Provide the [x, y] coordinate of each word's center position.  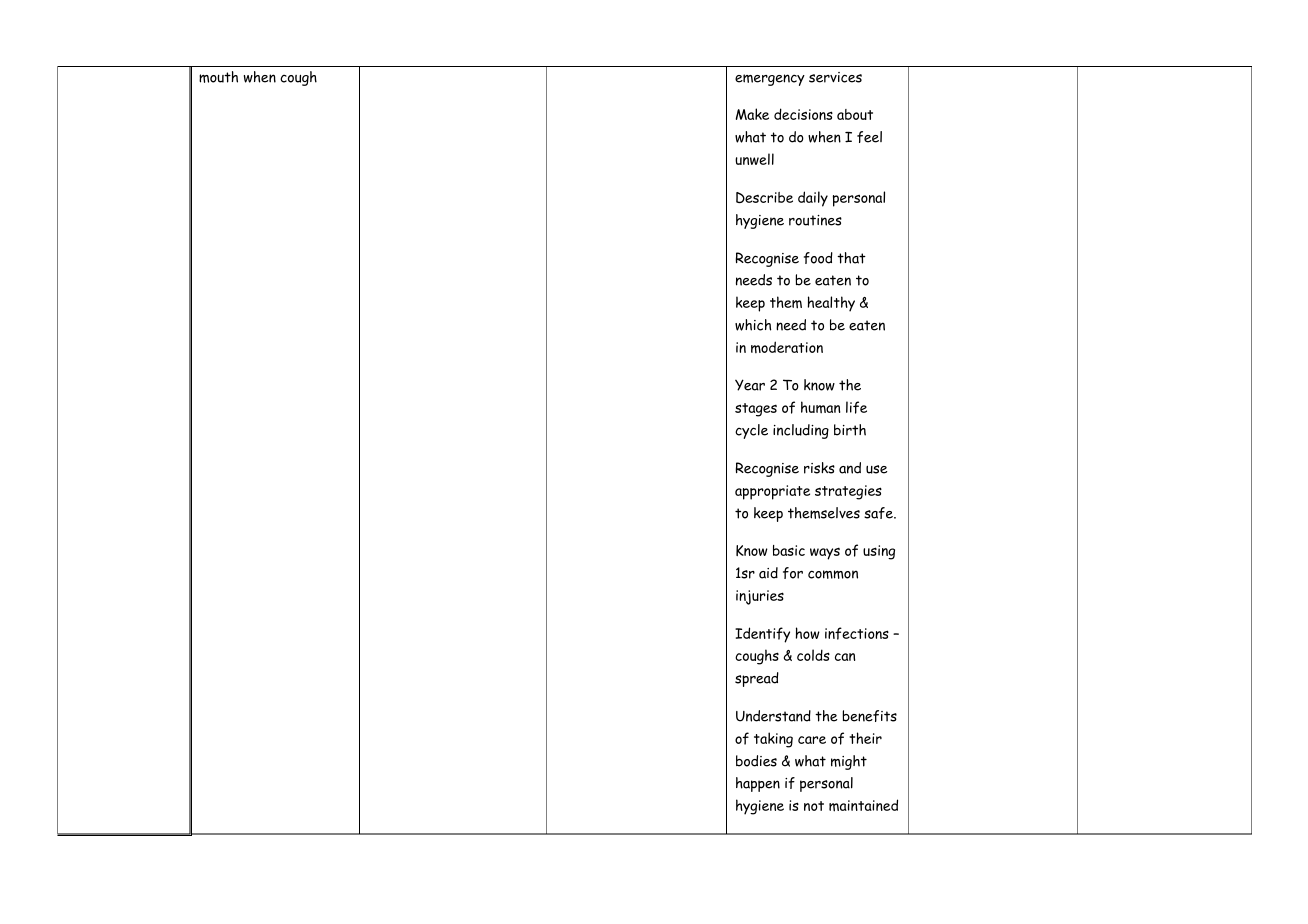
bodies [756, 761]
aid [768, 573]
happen [758, 784]
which [753, 325]
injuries [760, 597]
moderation [787, 347]
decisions [803, 114]
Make [752, 114]
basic [789, 550]
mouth [218, 77]
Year [750, 385]
